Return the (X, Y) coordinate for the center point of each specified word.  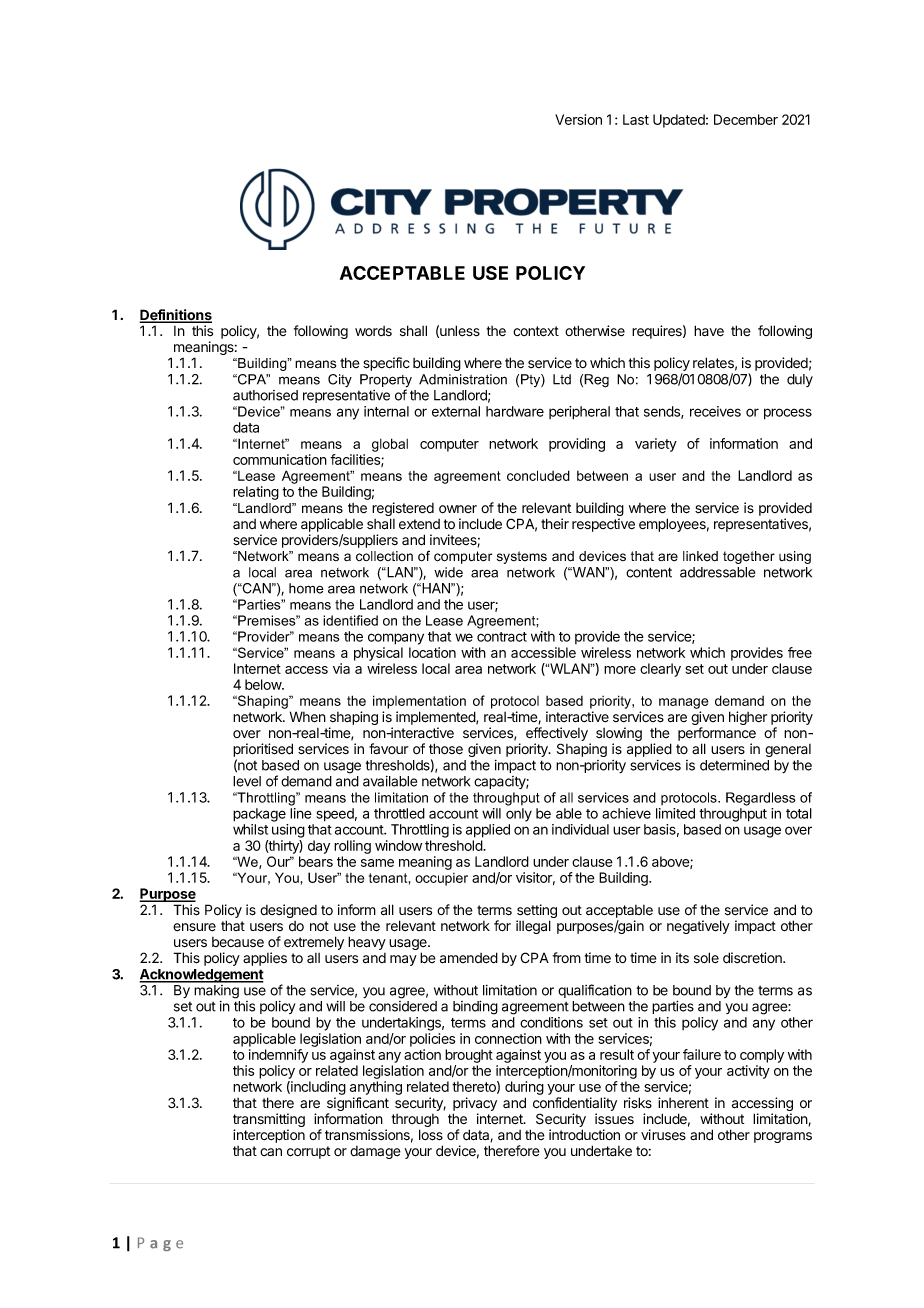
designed (288, 911)
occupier (441, 879)
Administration (463, 379)
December (746, 119)
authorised (265, 395)
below (264, 684)
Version (578, 119)
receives (715, 411)
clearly (660, 670)
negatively (698, 927)
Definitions (175, 316)
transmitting (269, 1121)
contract (502, 637)
